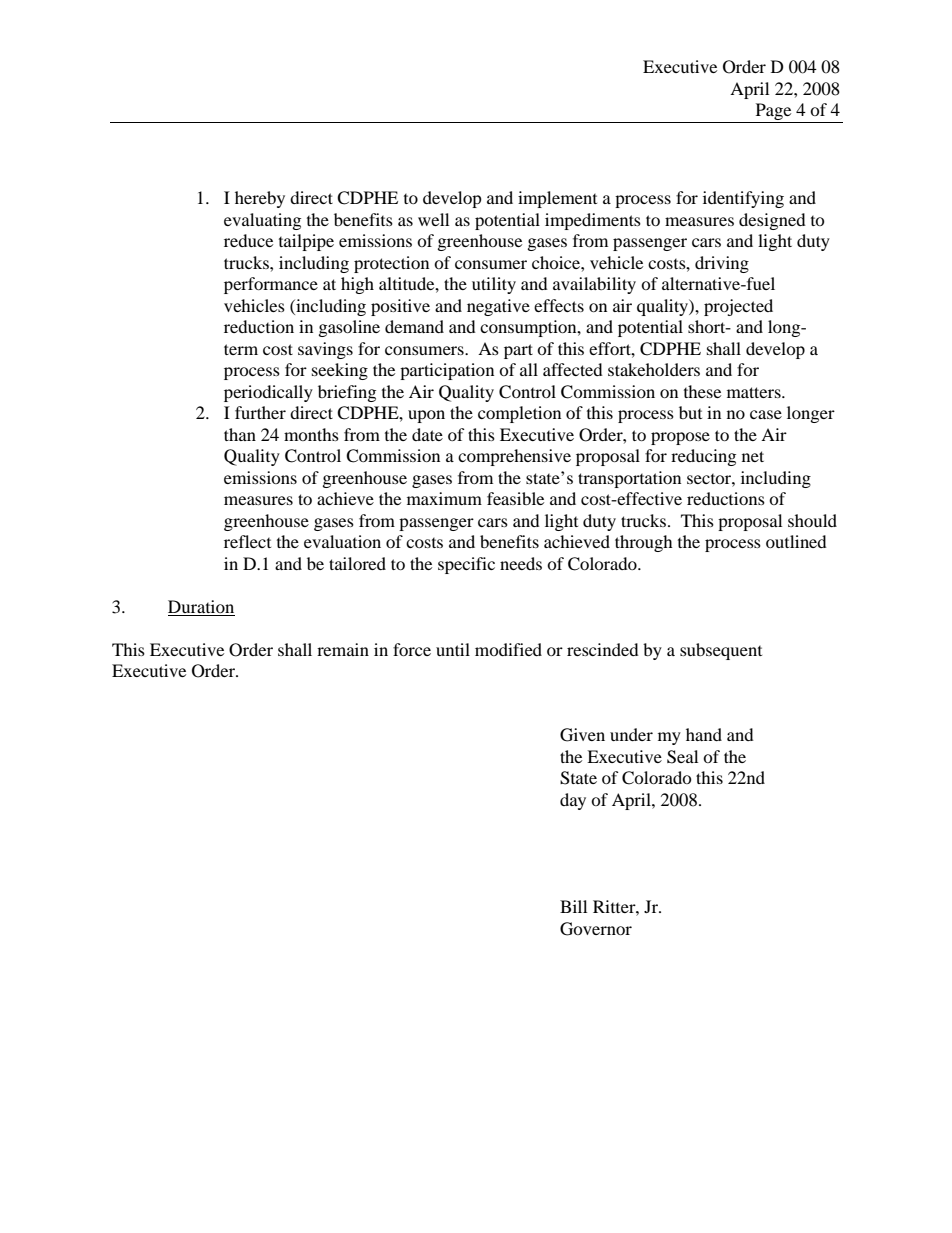 This document has width=952, height=1233. Describe the element at coordinates (596, 929) in the document. I see `Governor` at that location.
